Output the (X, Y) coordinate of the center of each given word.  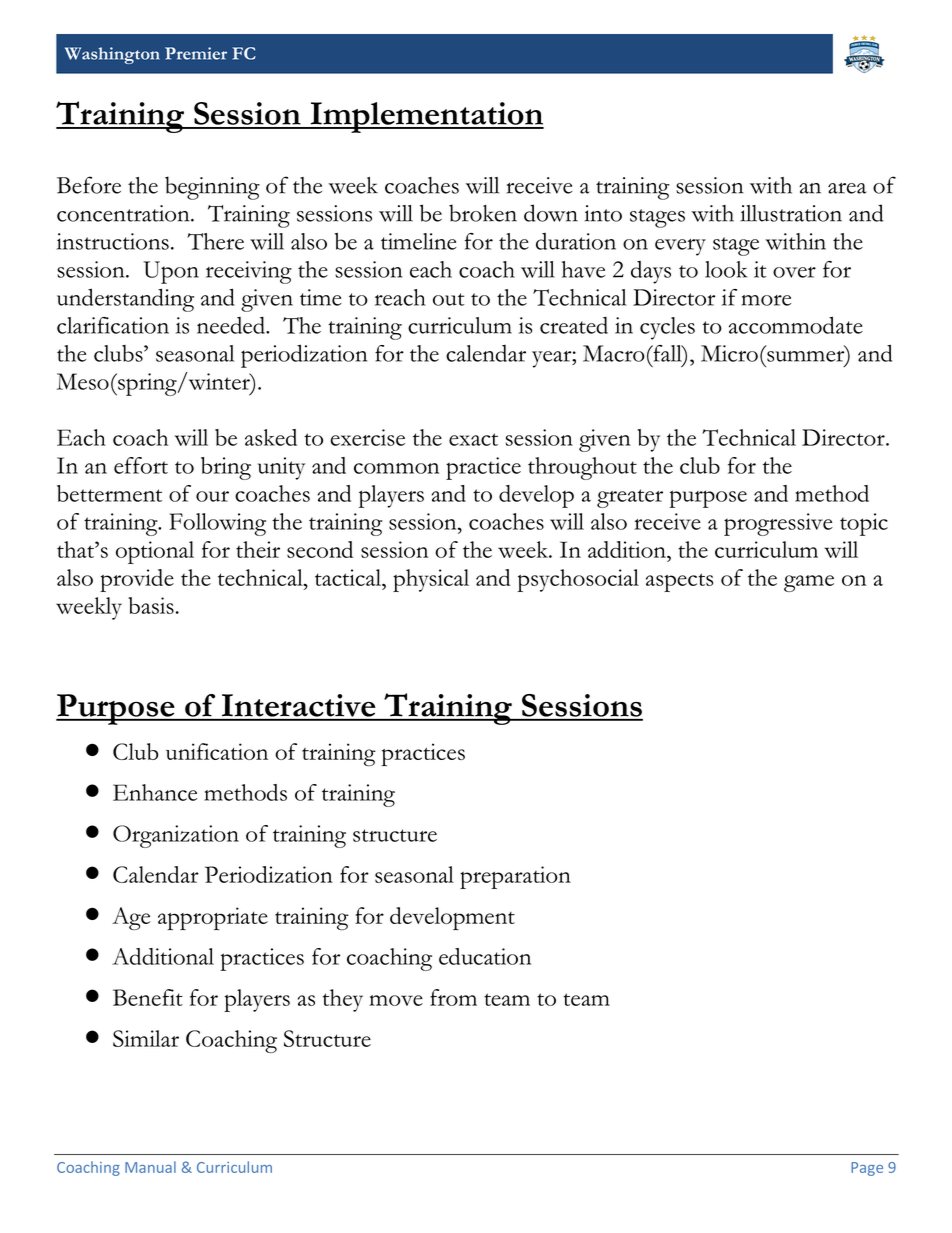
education (485, 956)
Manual (150, 1167)
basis (151, 605)
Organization (176, 836)
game (809, 583)
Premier (196, 53)
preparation (515, 877)
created (574, 325)
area (847, 188)
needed (232, 325)
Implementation (426, 117)
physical (431, 580)
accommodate (796, 325)
